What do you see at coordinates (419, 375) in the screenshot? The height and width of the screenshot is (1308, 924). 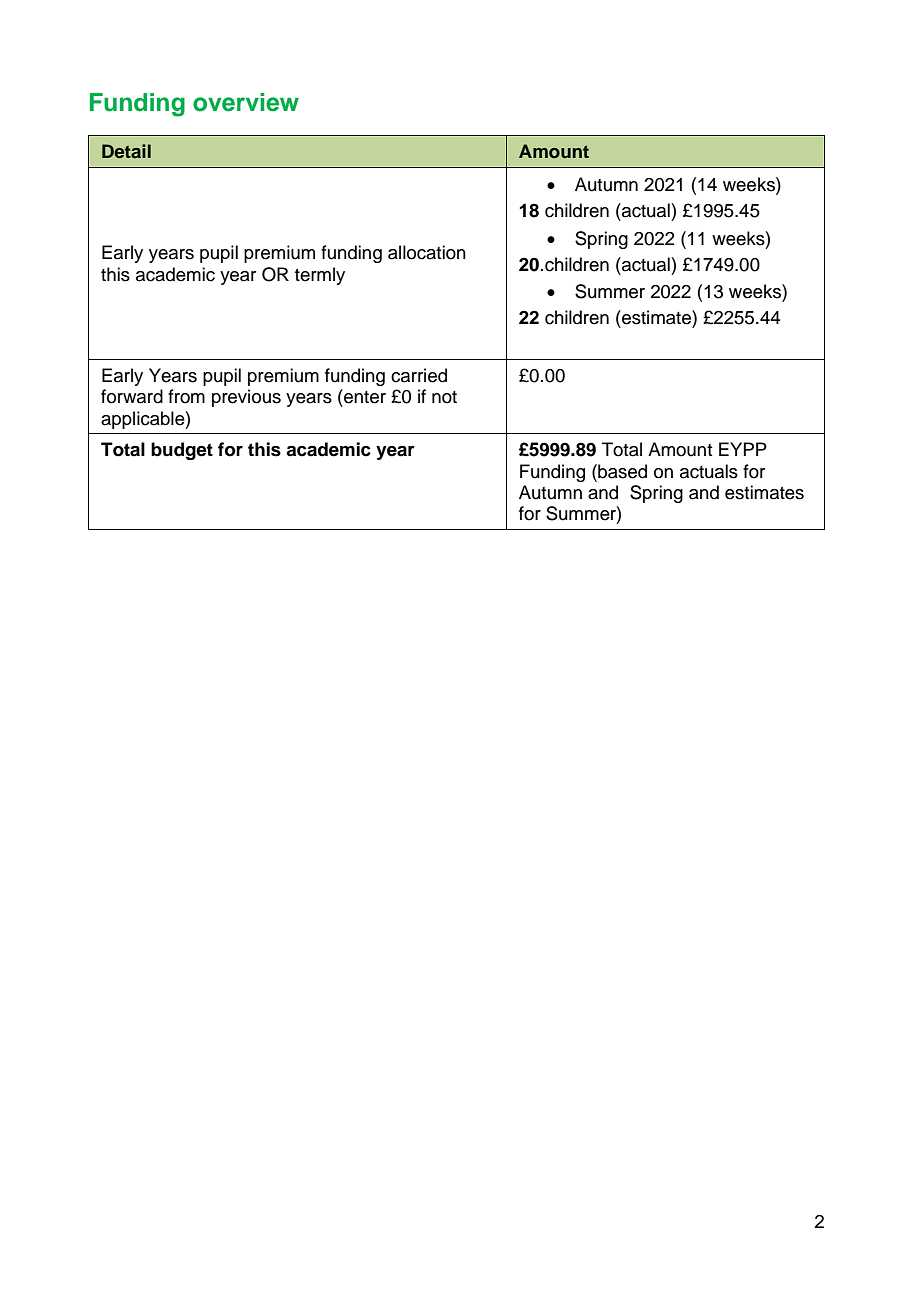 I see `carried` at bounding box center [419, 375].
